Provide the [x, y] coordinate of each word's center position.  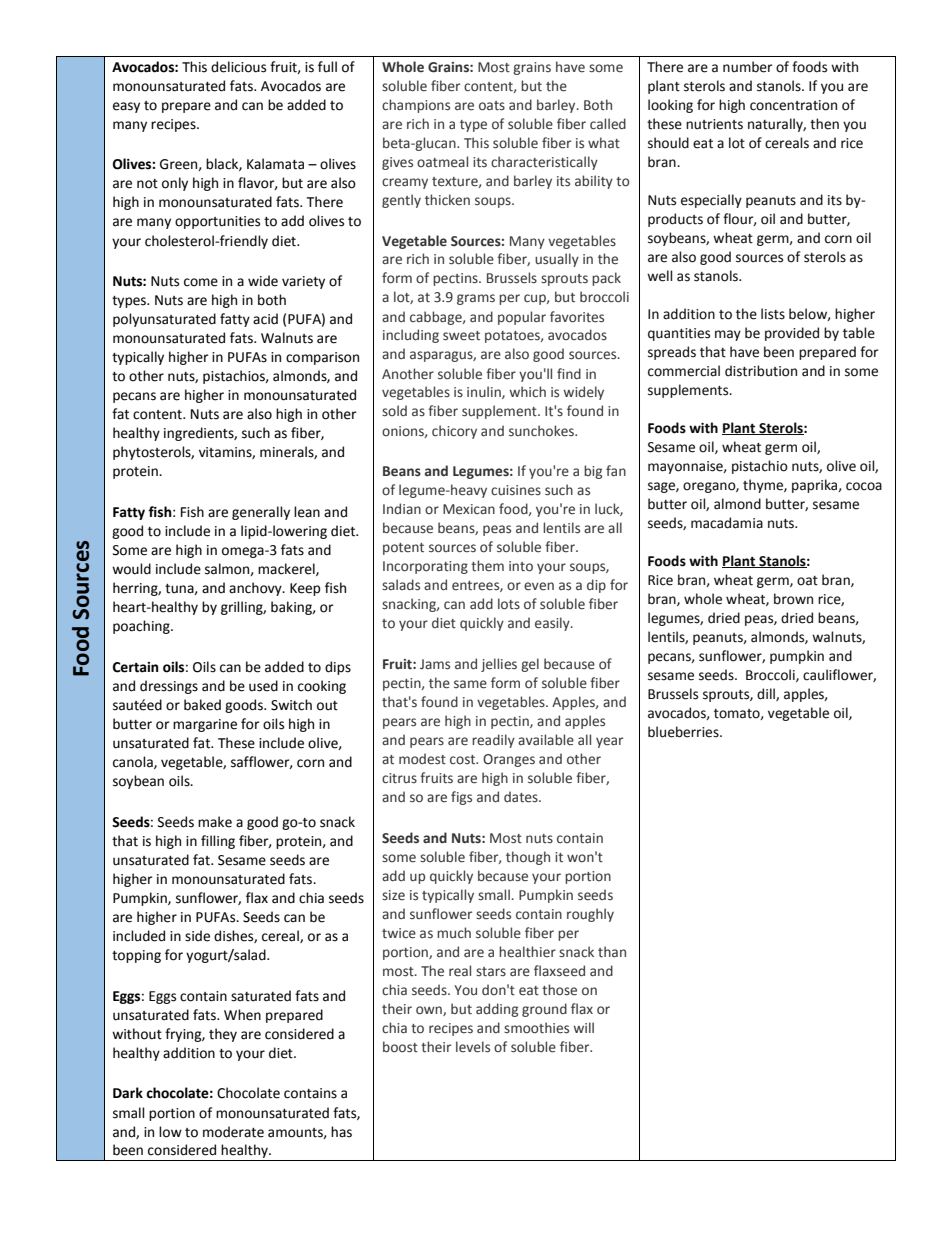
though [528, 858]
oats [492, 106]
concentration [793, 105]
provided [792, 334]
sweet [461, 336]
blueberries [684, 732]
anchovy [256, 589]
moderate [233, 1132]
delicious [238, 67]
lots [509, 604]
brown [793, 599]
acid [265, 319]
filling [218, 842]
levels [473, 1047]
